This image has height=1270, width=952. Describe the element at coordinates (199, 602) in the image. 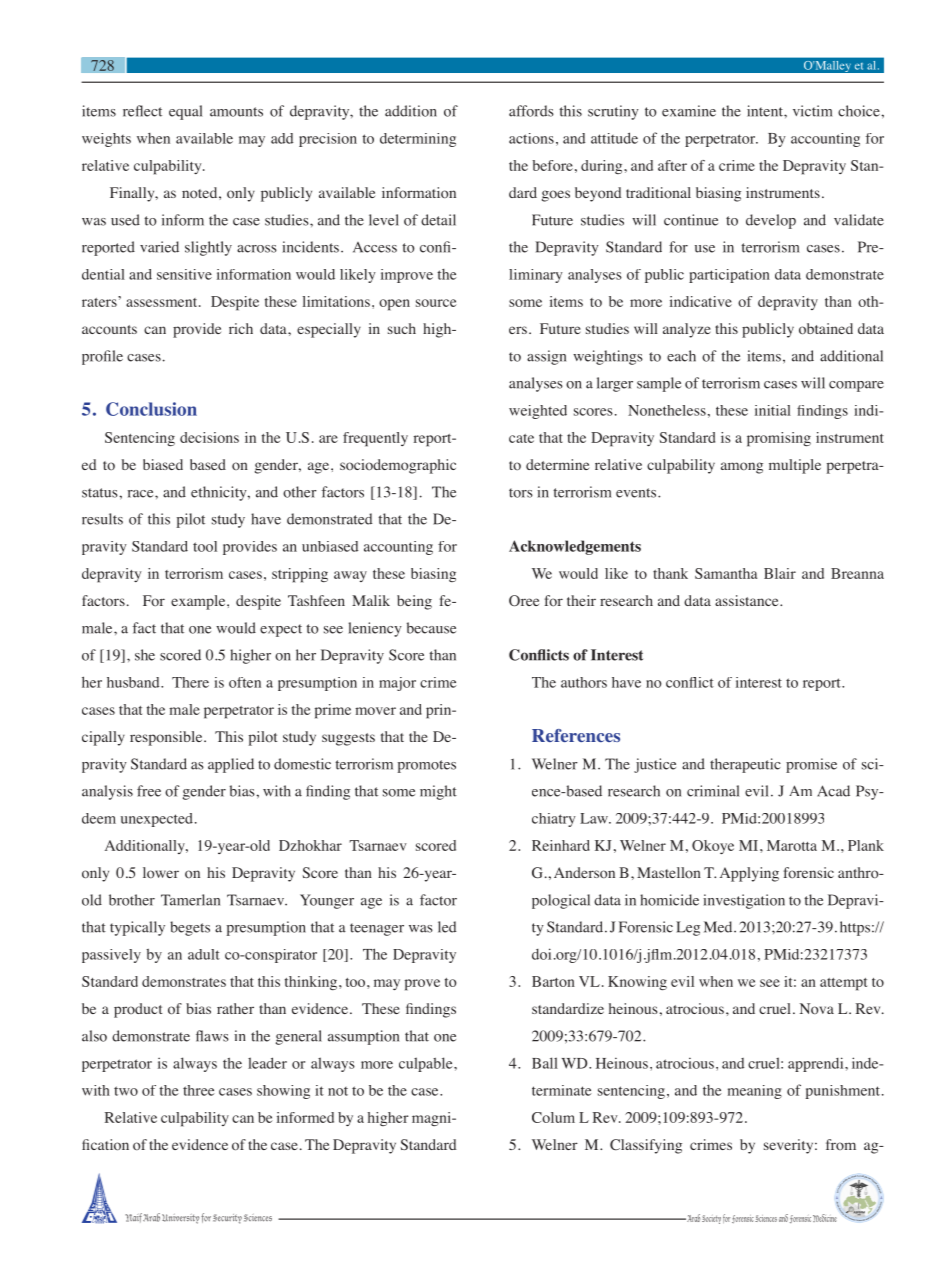

I see `example` at that location.
